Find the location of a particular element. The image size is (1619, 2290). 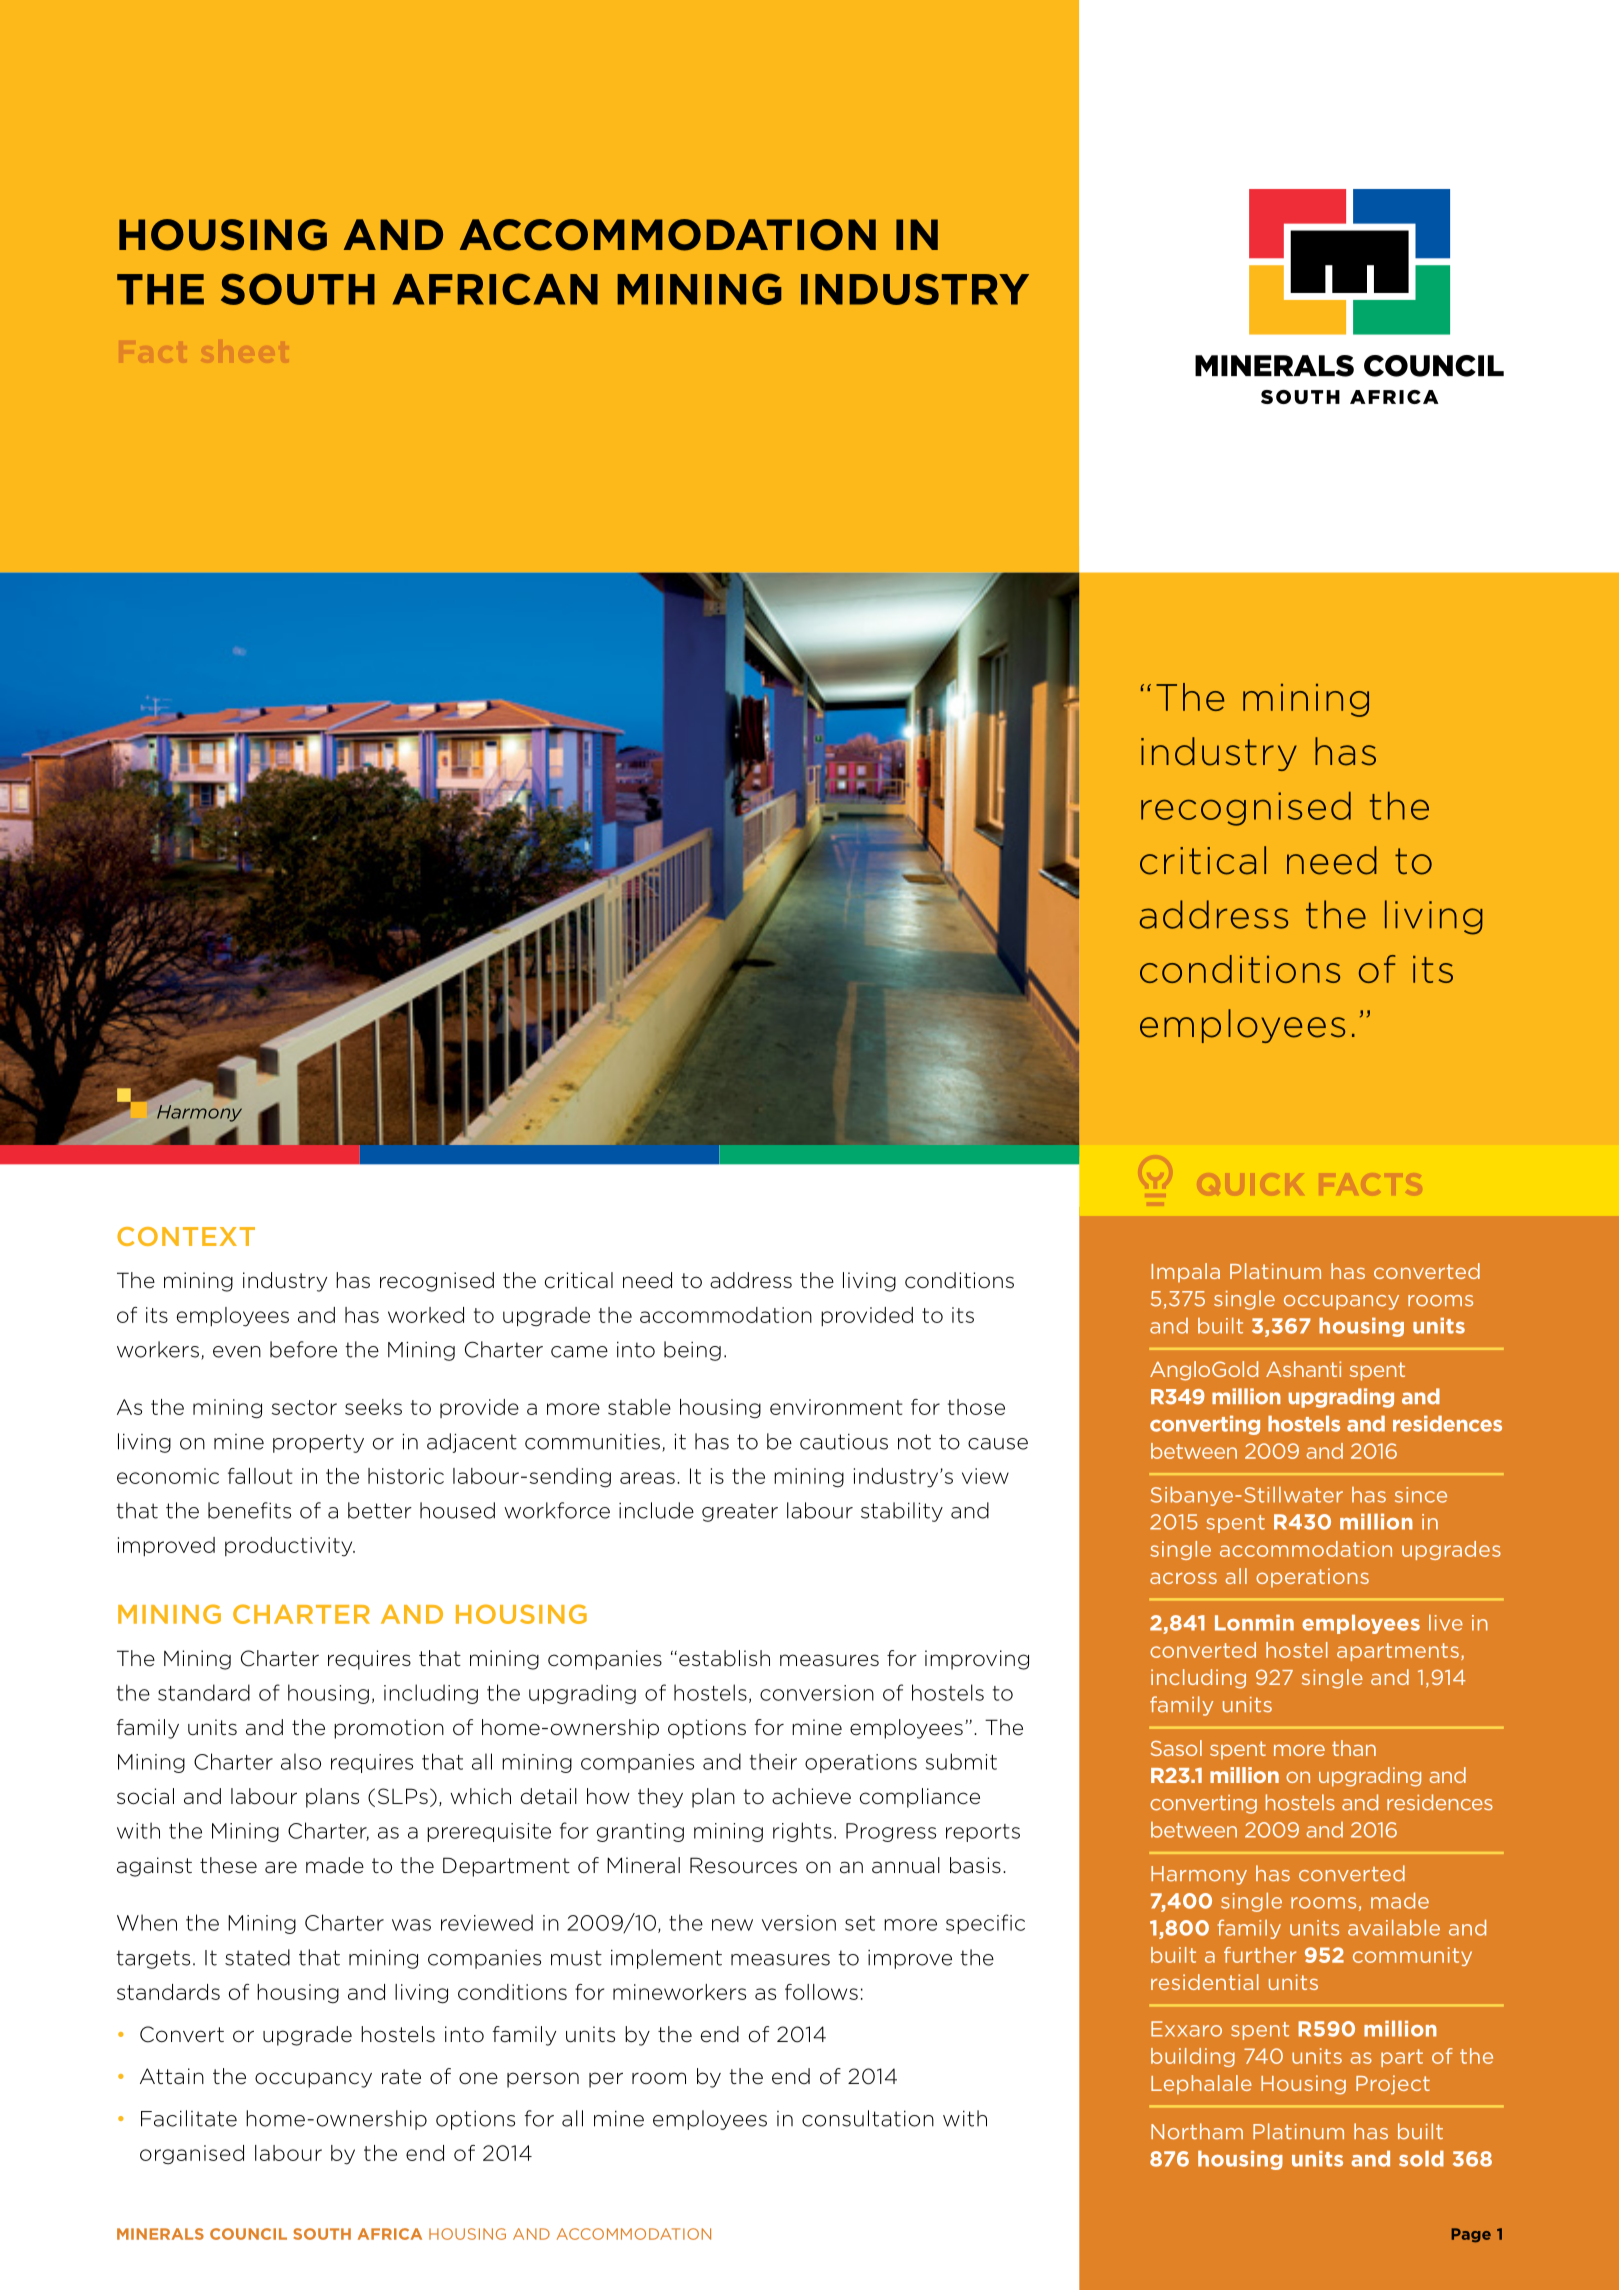

being is located at coordinates (692, 1351).
